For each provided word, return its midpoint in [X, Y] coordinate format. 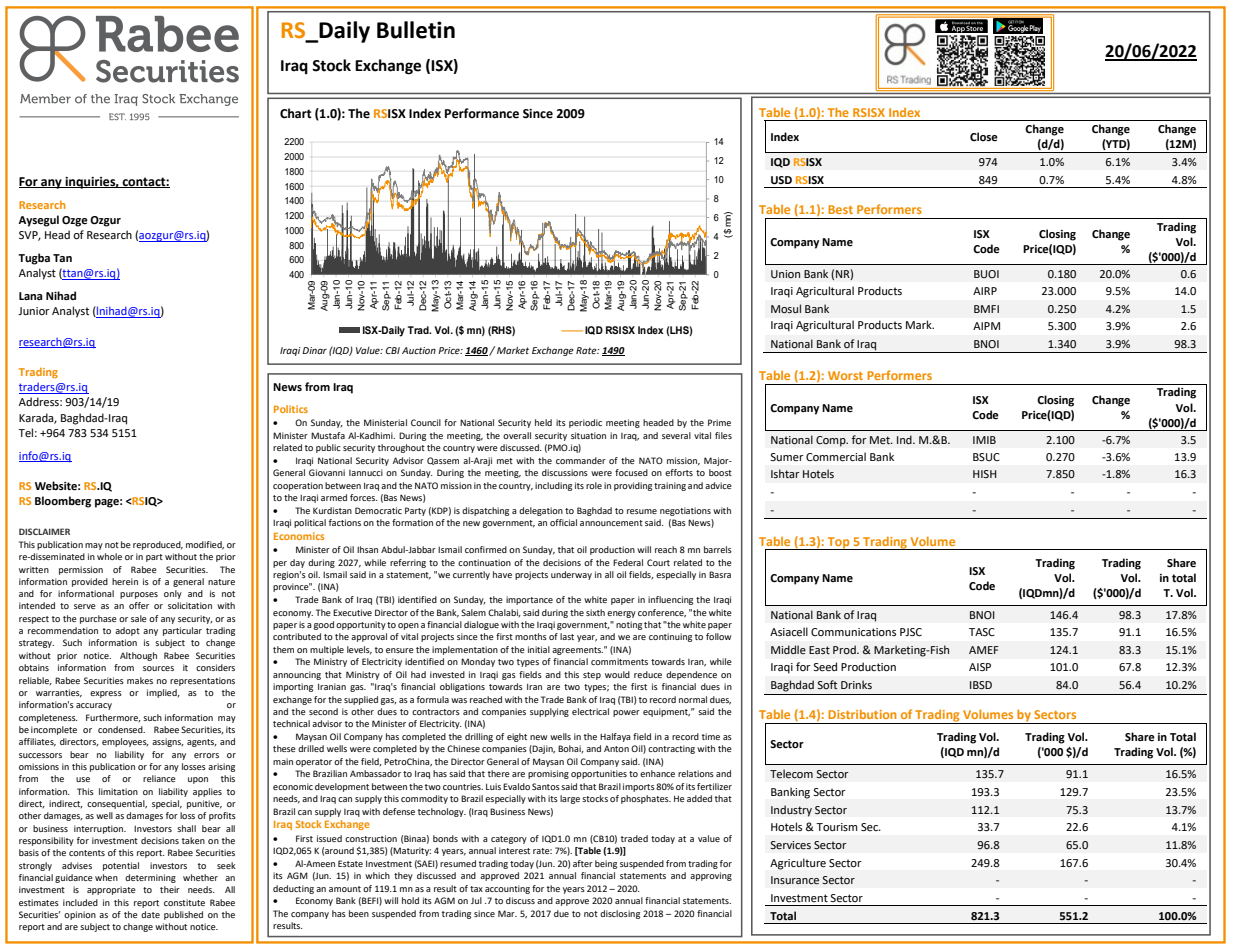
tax [476, 889]
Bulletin [416, 30]
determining [150, 878]
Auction [419, 350]
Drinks [856, 684]
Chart [296, 113]
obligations [462, 687]
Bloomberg [63, 502]
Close [984, 137]
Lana [31, 296]
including [553, 486]
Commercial [836, 457]
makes [140, 680]
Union [785, 274]
